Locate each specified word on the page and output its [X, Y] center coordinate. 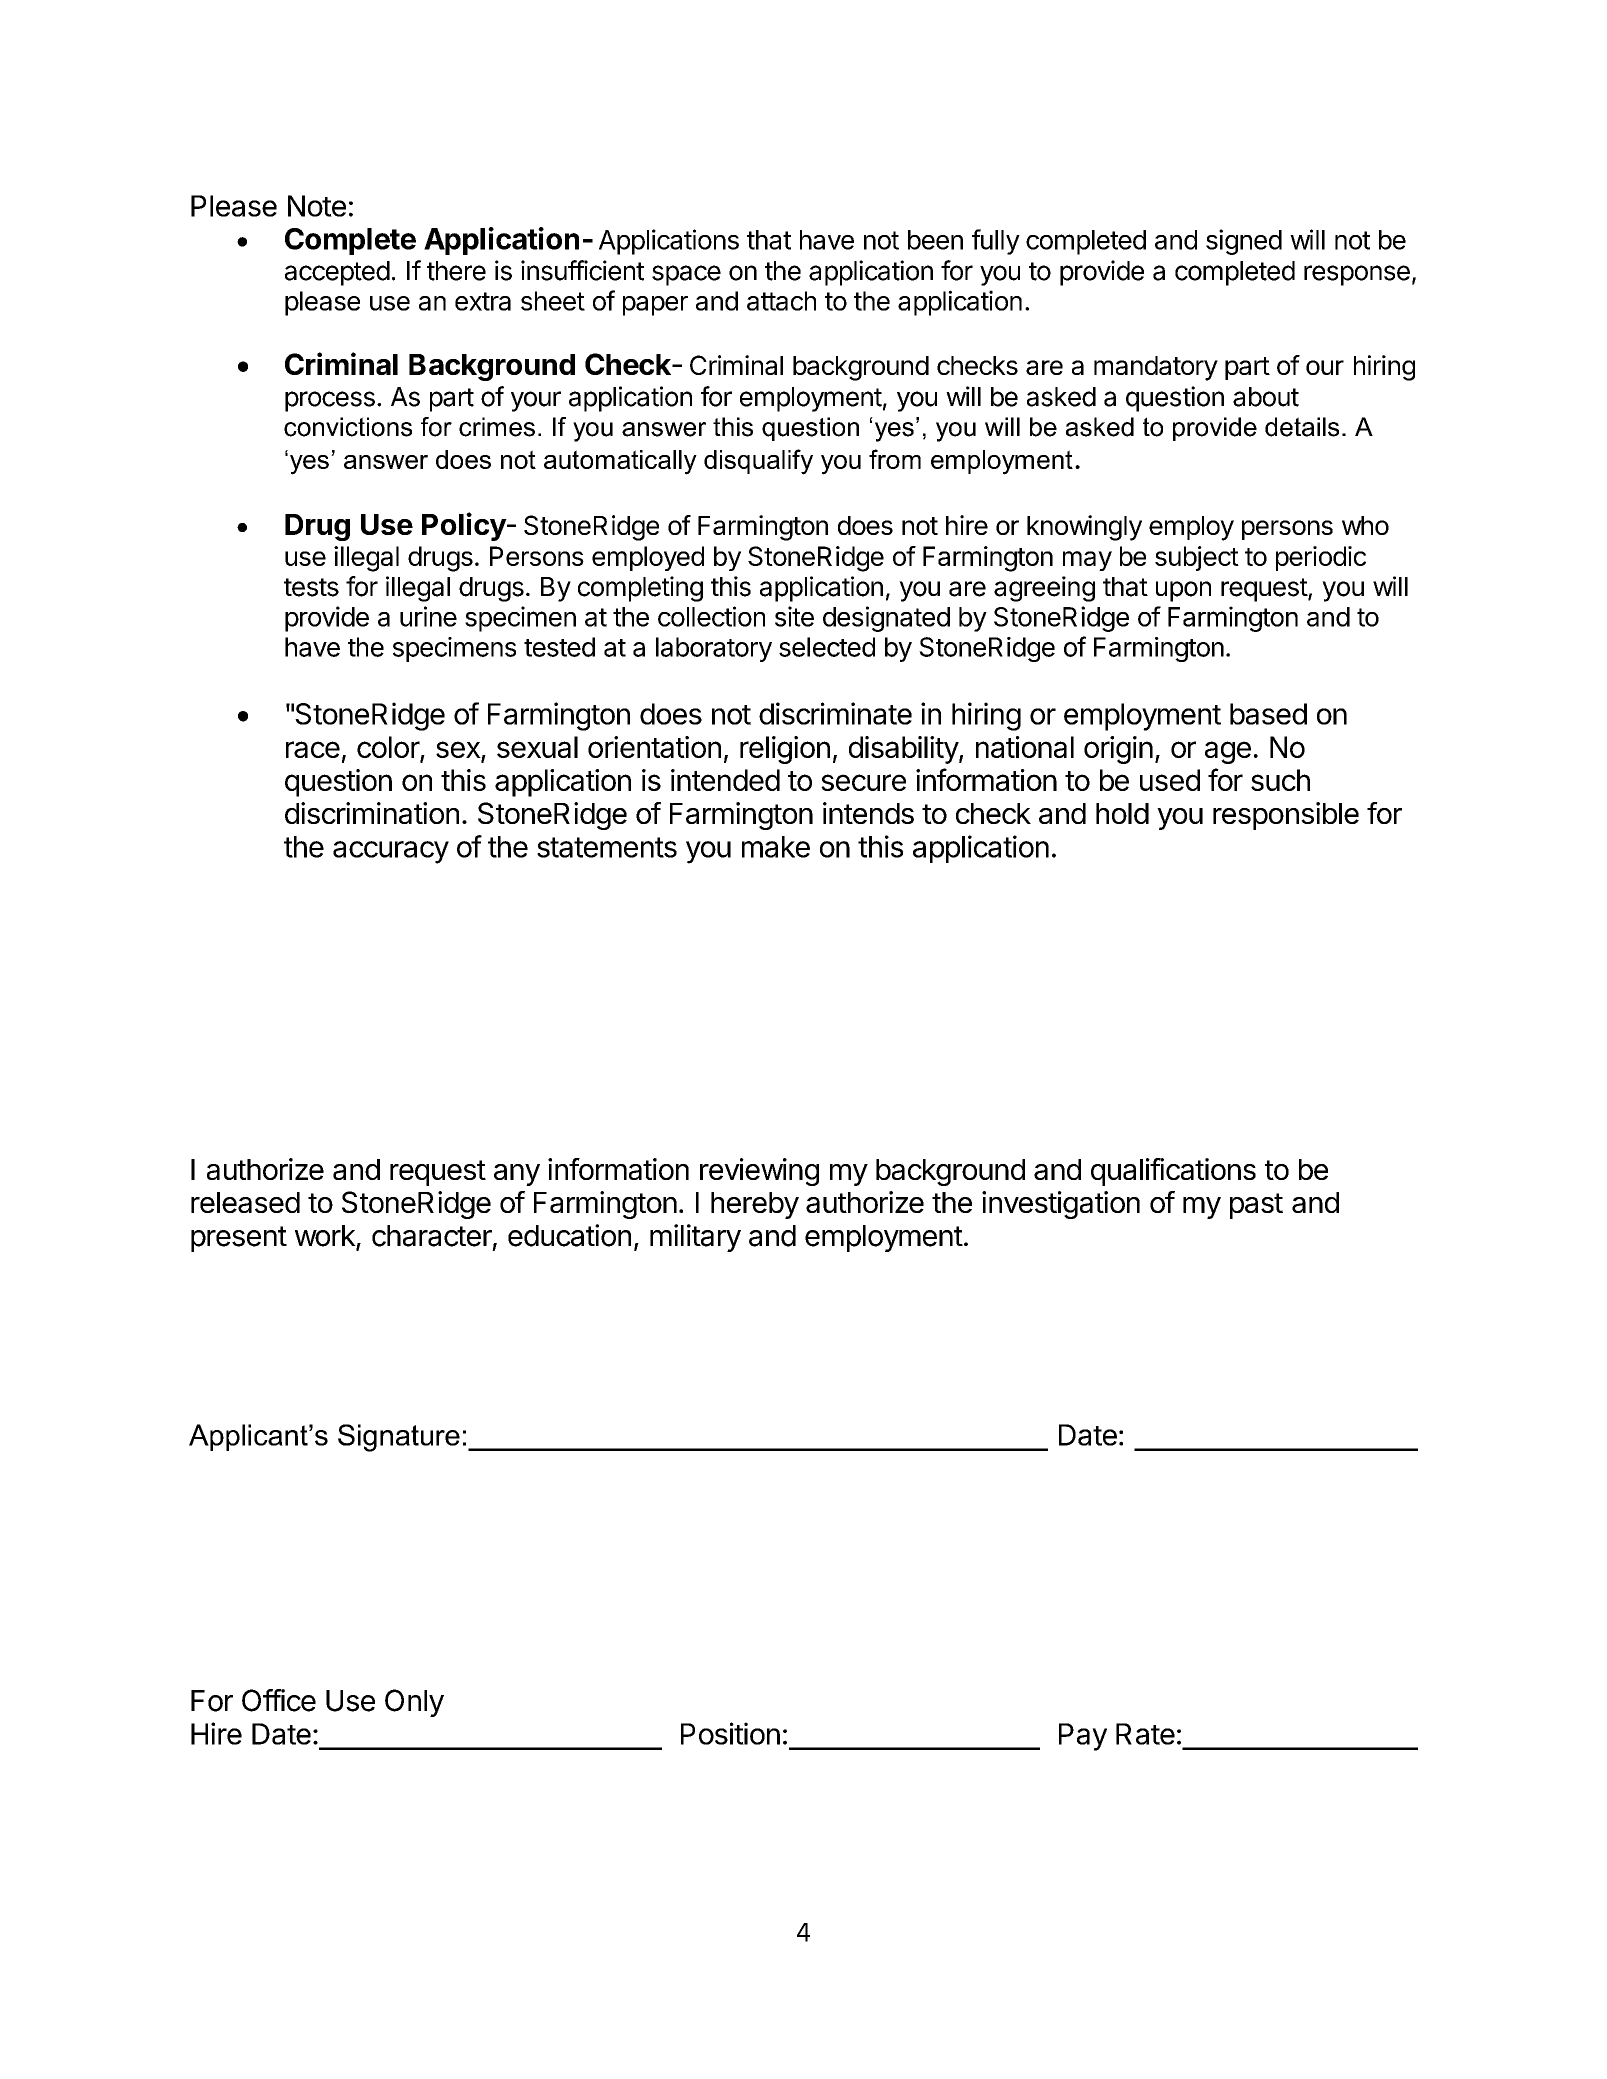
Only [414, 1703]
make [776, 847]
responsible [1286, 816]
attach [781, 301]
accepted [337, 273]
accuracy [391, 852]
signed [1244, 242]
